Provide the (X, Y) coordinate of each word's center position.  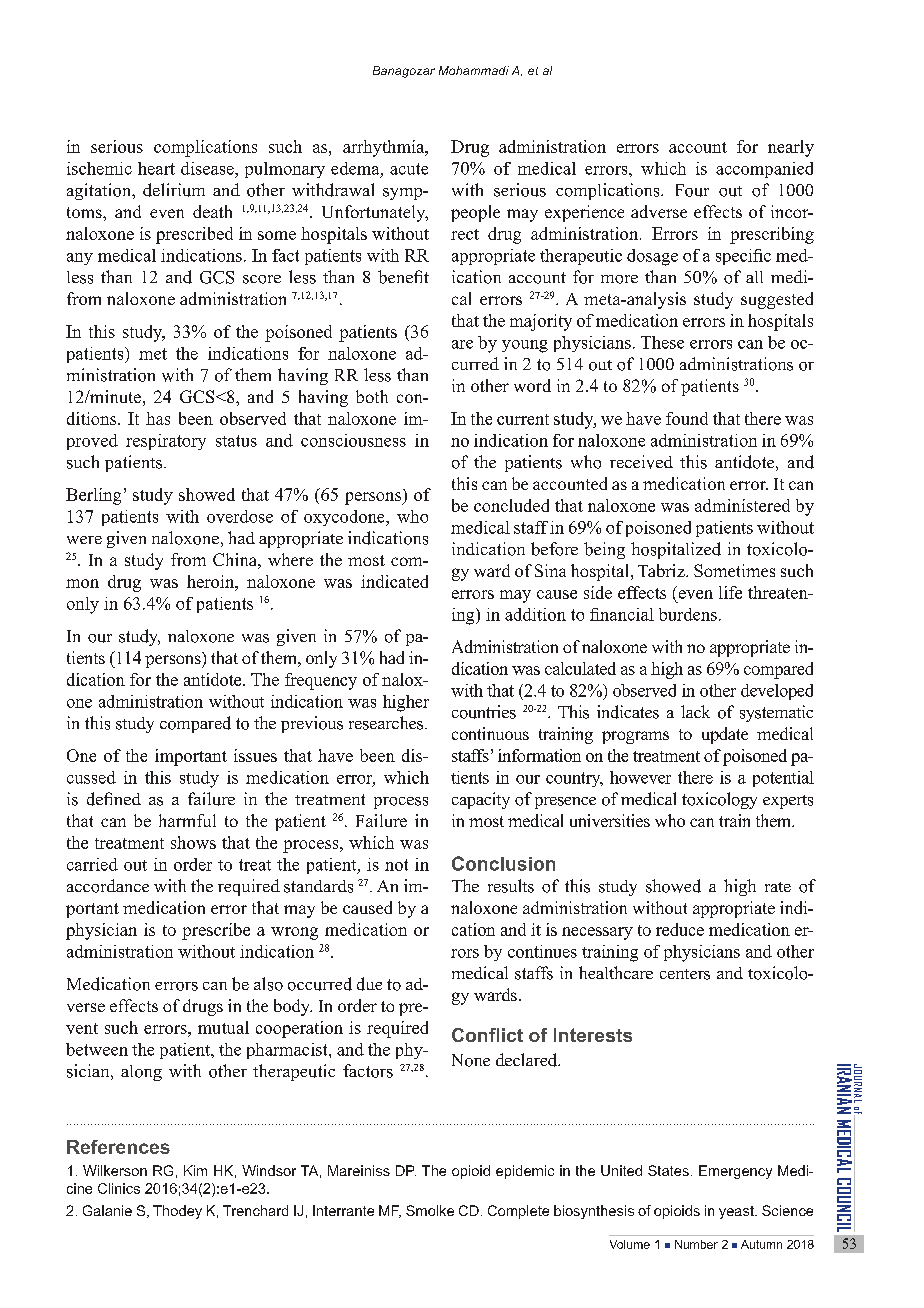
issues (255, 755)
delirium (174, 190)
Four (692, 190)
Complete (518, 1212)
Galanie (107, 1210)
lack (695, 711)
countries (484, 712)
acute (409, 169)
